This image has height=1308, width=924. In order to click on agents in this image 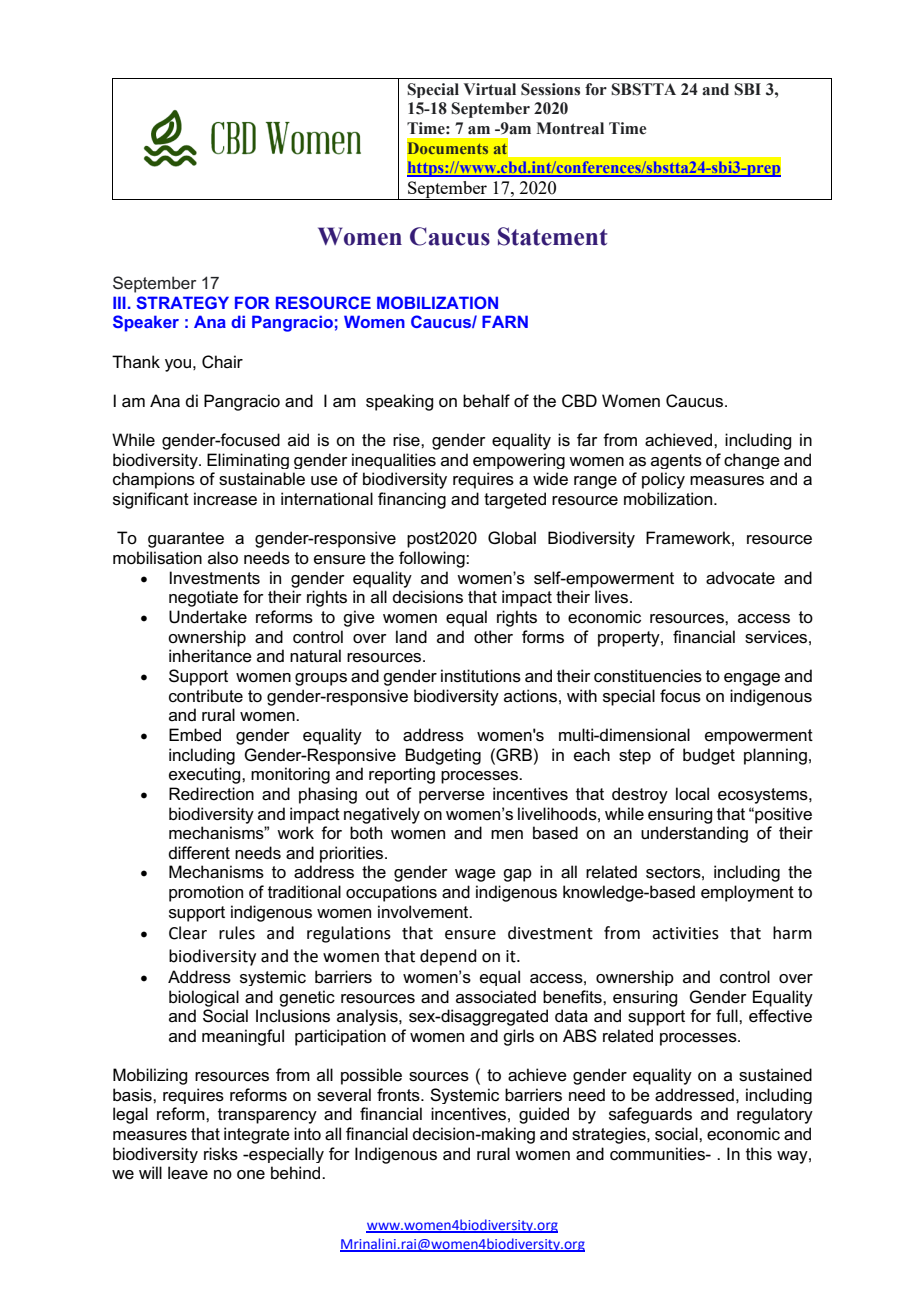, I will do `click(676, 461)`.
